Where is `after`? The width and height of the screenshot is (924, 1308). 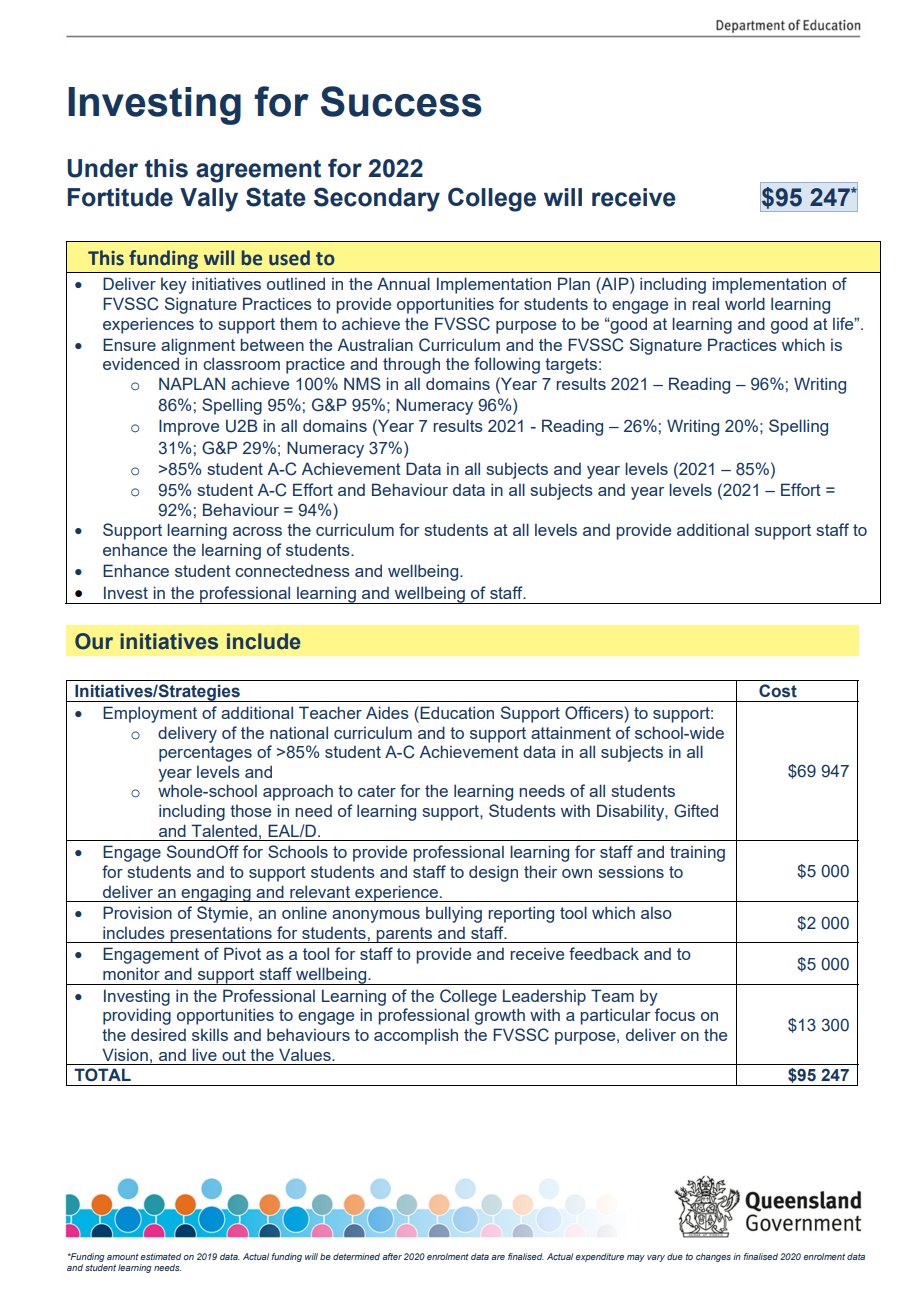 after is located at coordinates (392, 1256).
